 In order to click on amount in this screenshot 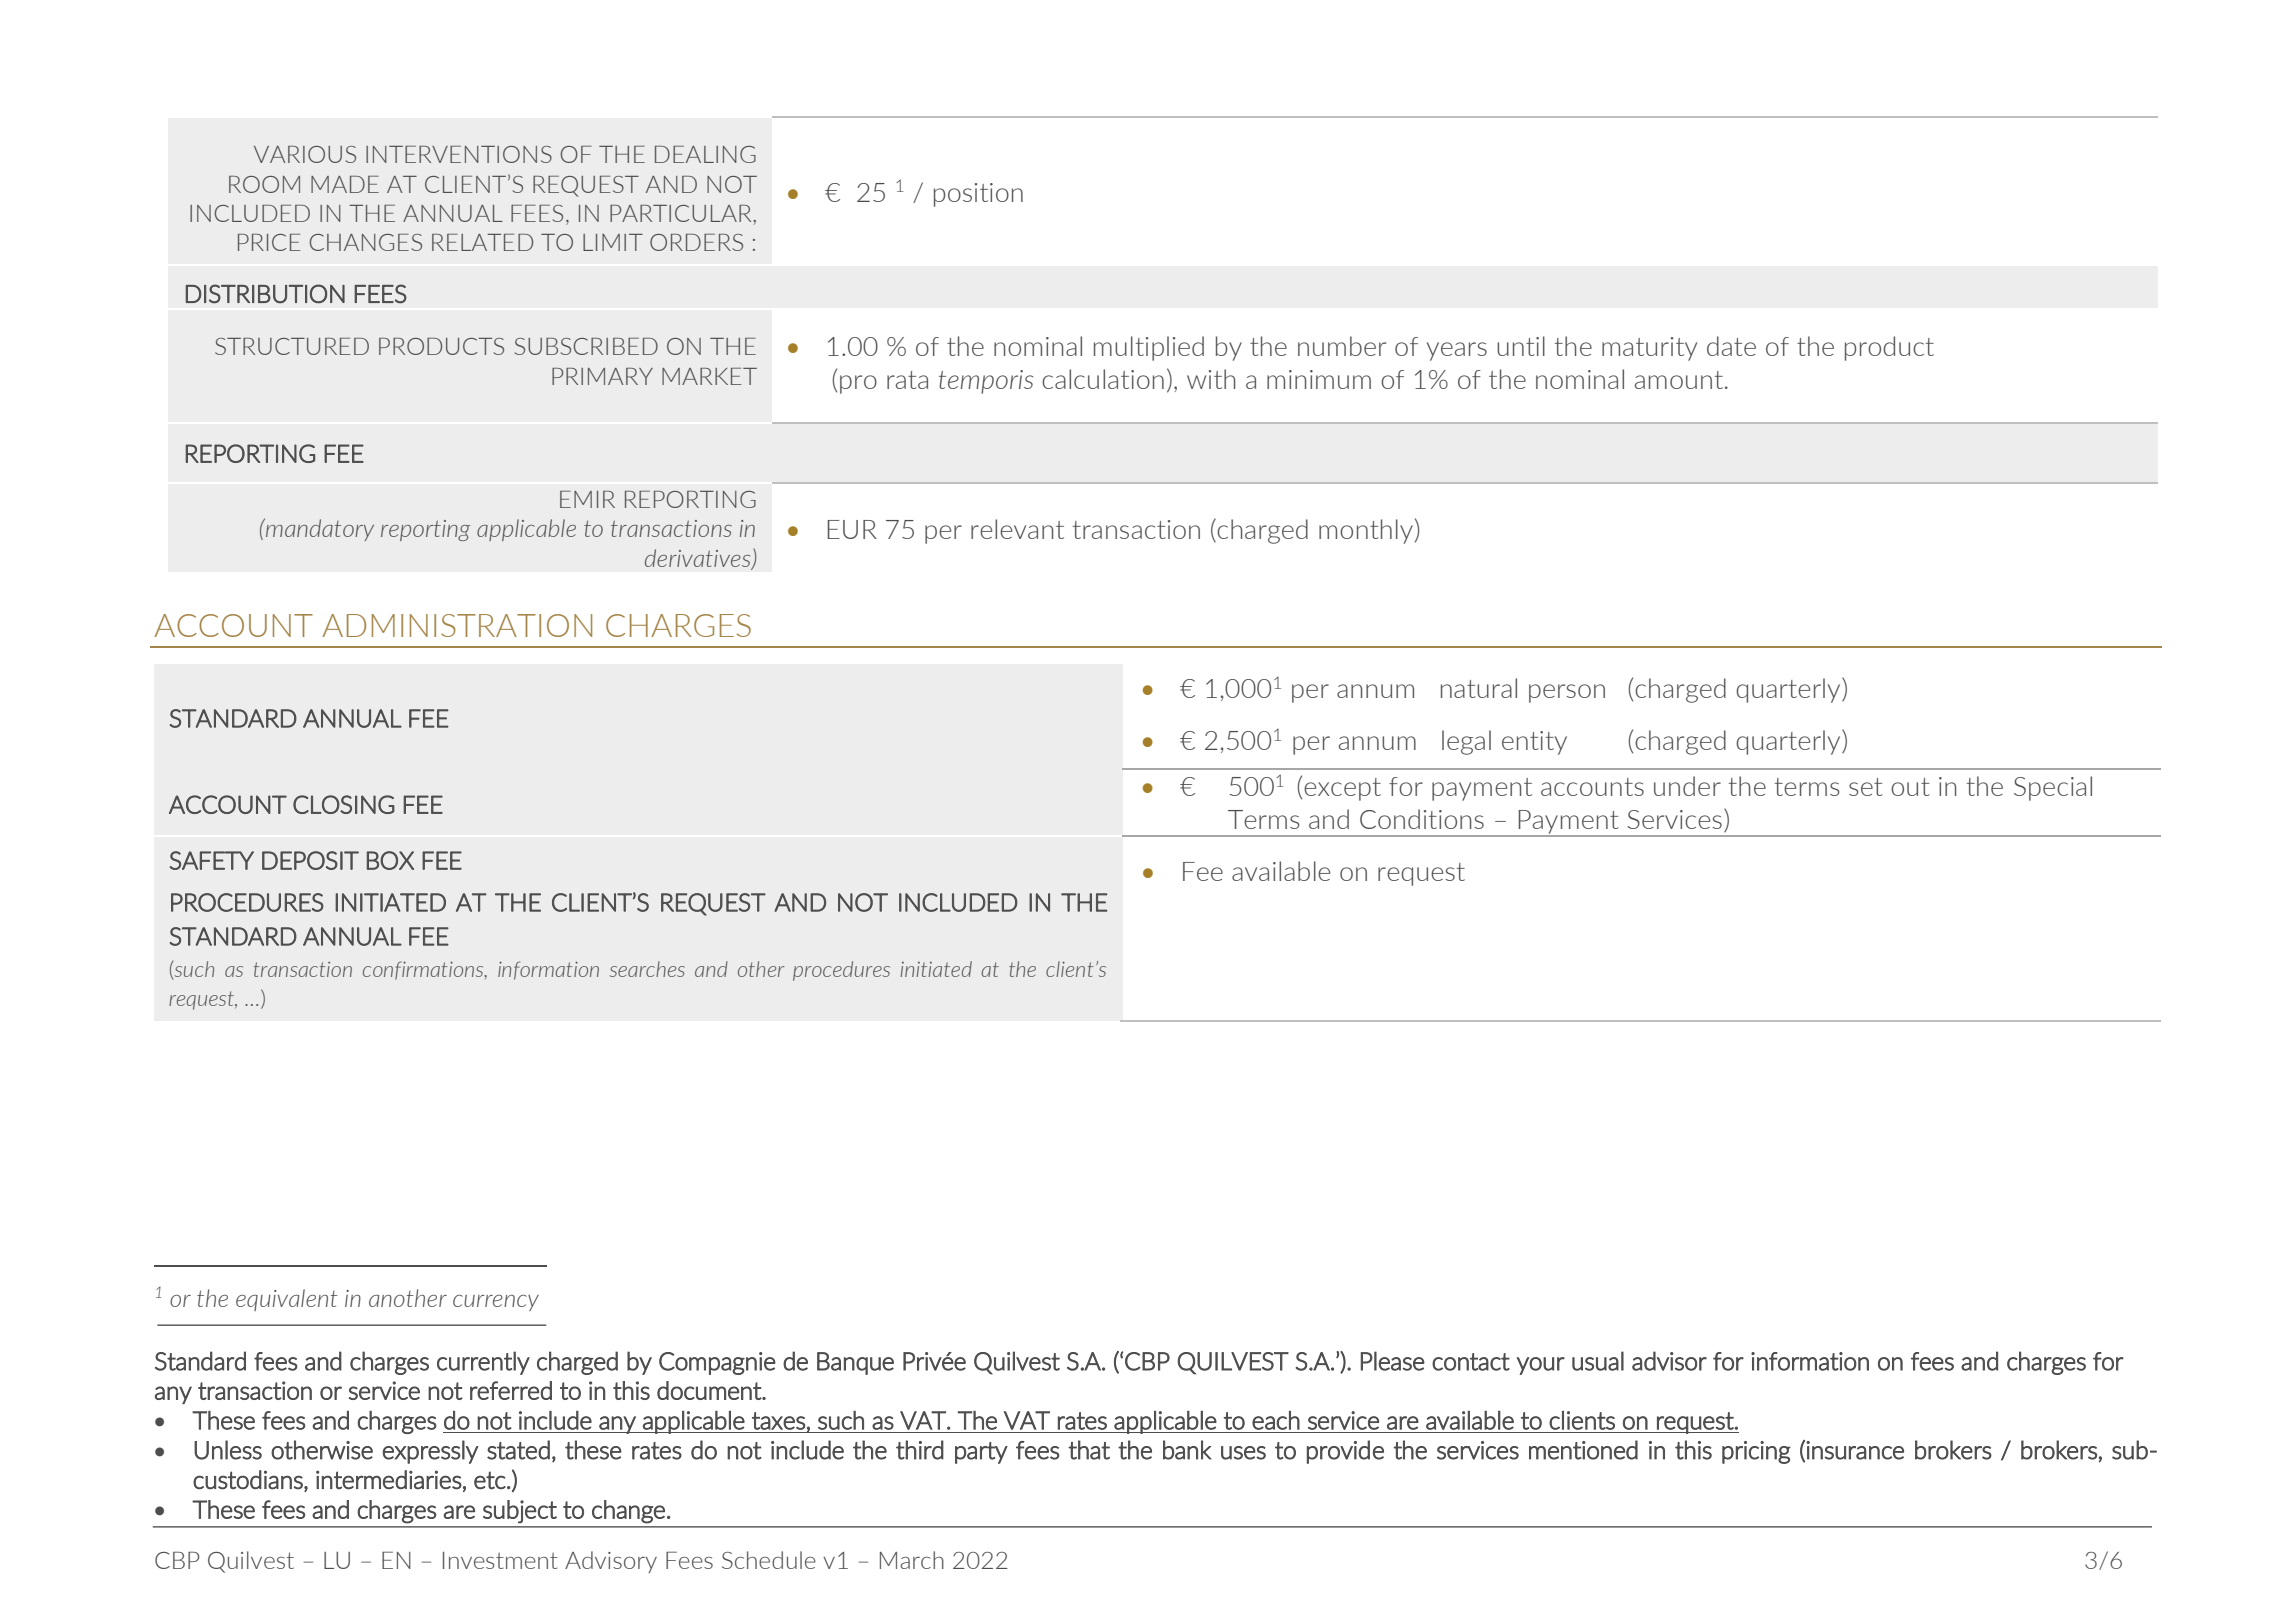, I will do `click(1679, 380)`.
